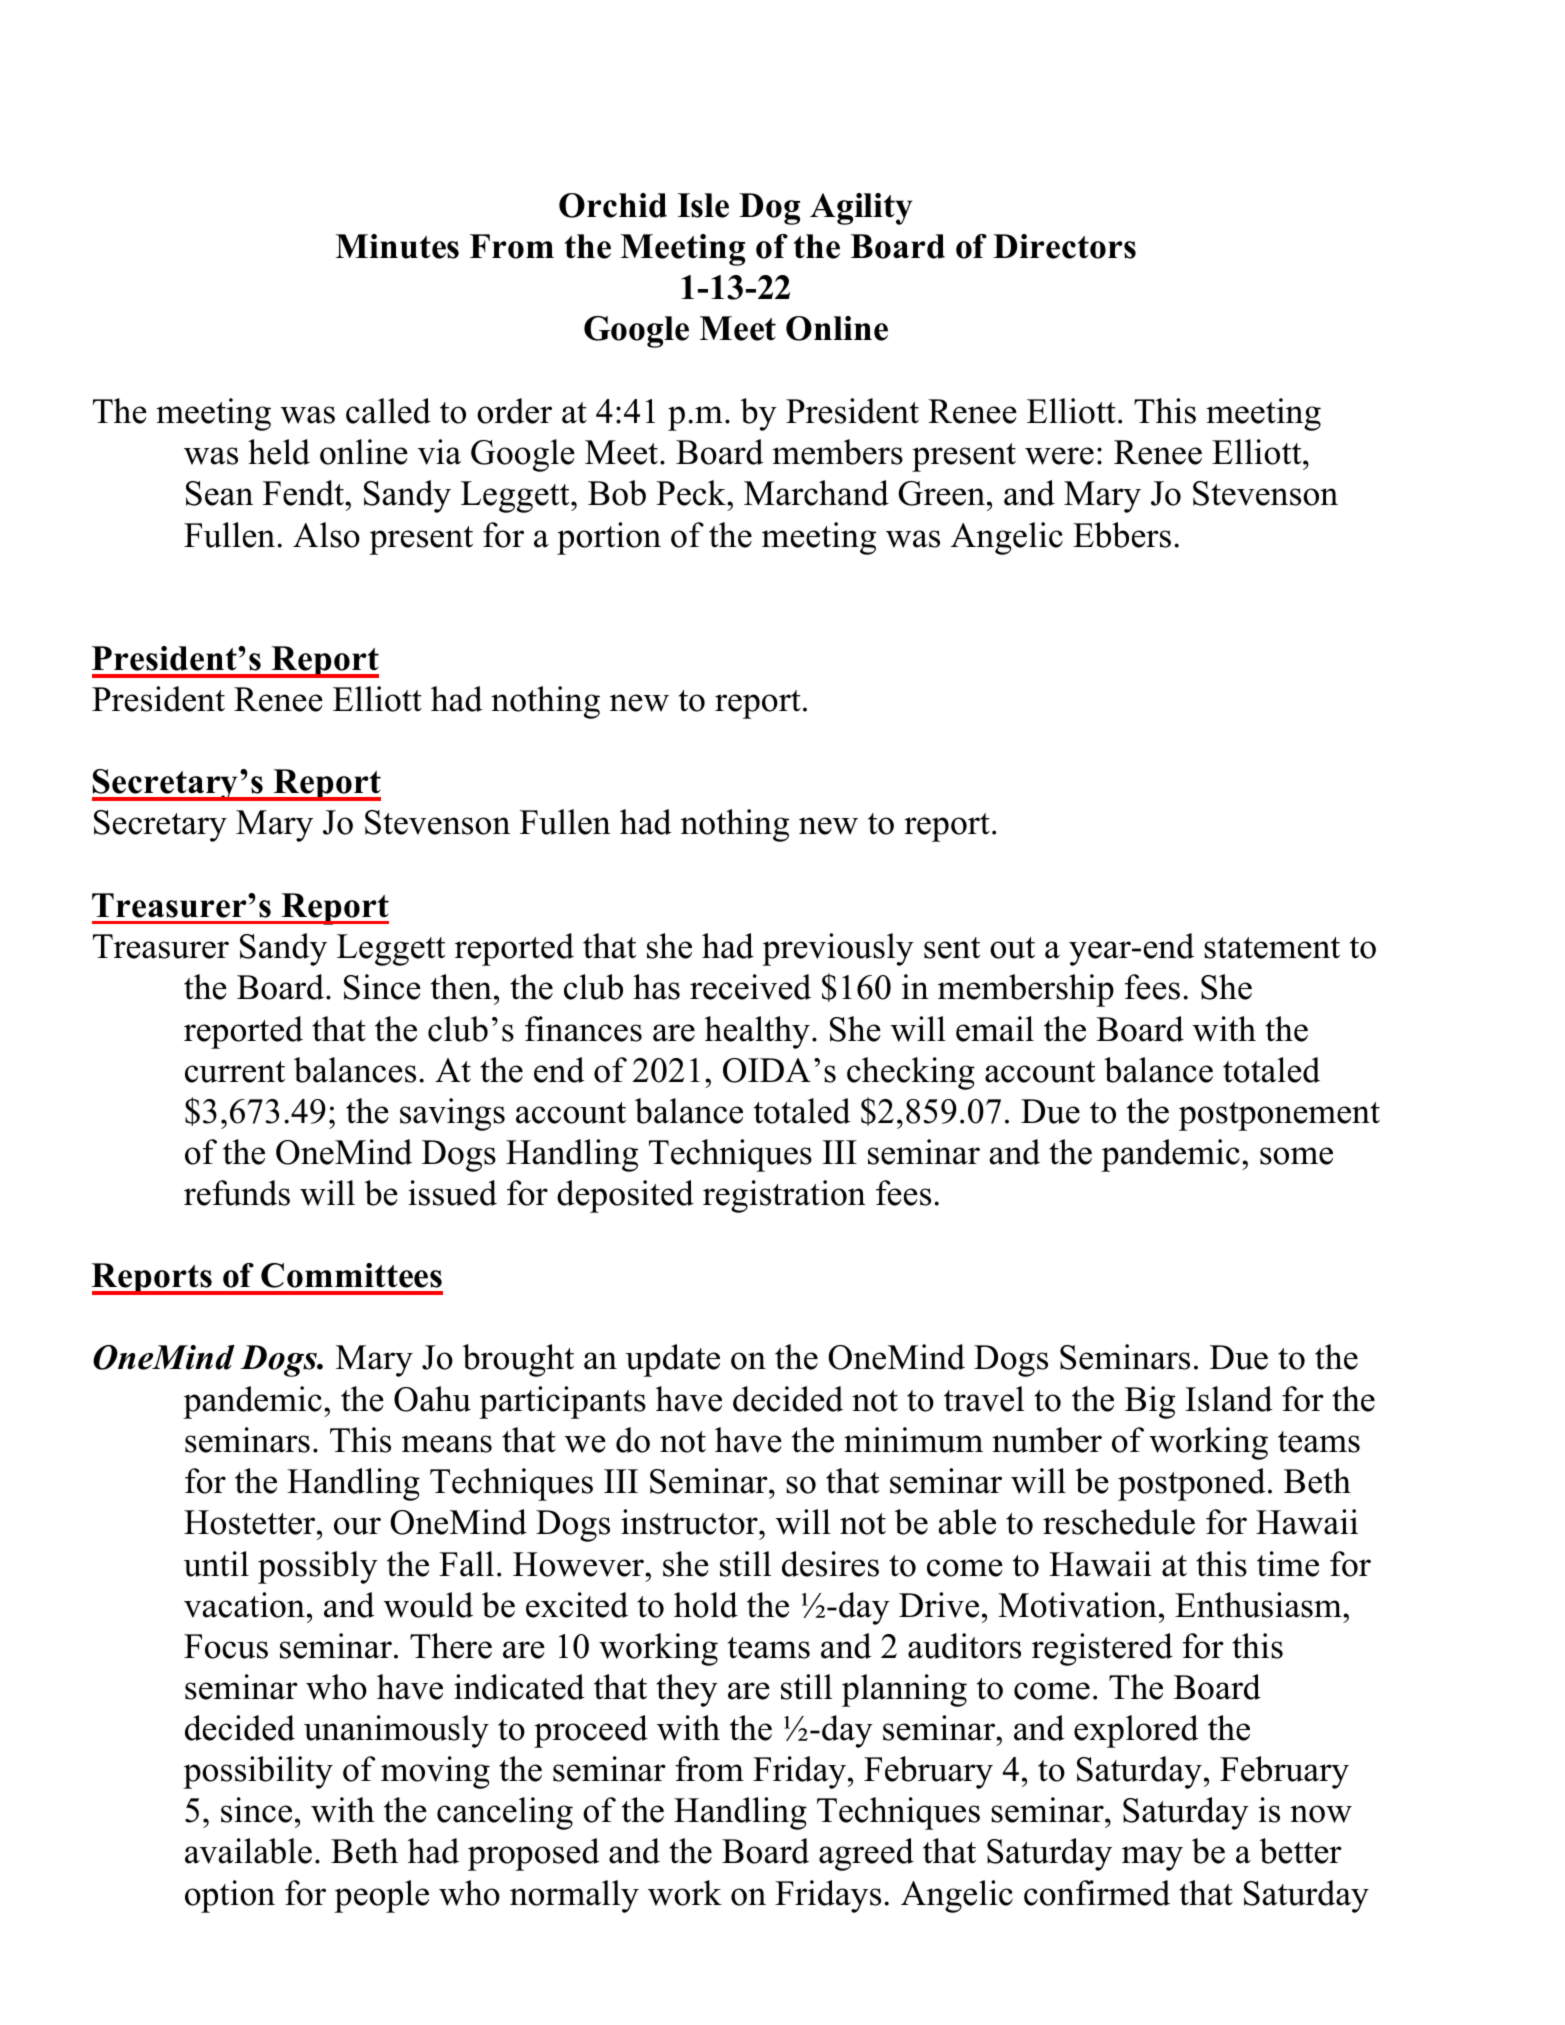 This image has height=2025, width=1565. I want to click on people, so click(381, 1896).
